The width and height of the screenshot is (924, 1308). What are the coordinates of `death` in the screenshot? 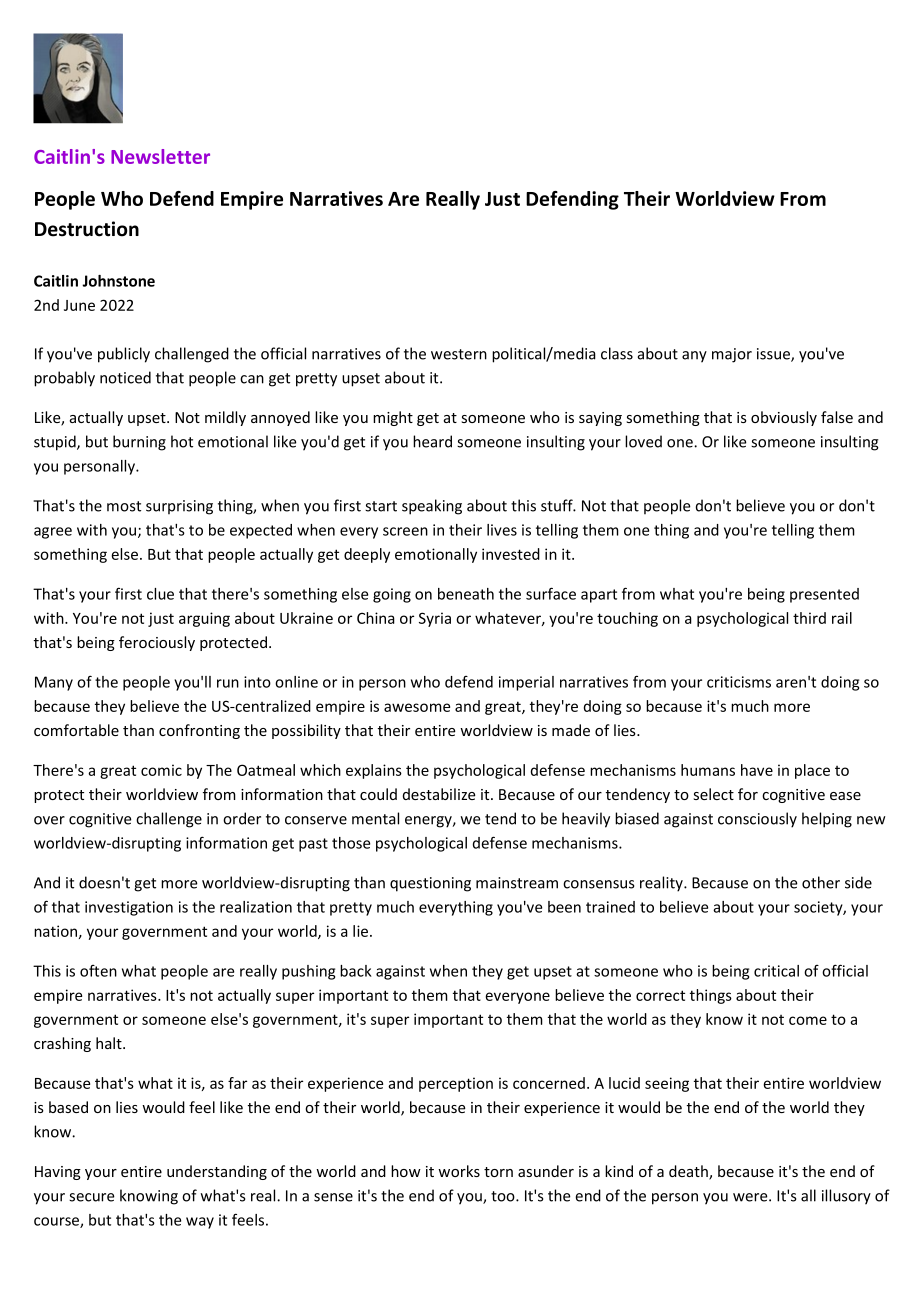 It's located at (689, 1172).
